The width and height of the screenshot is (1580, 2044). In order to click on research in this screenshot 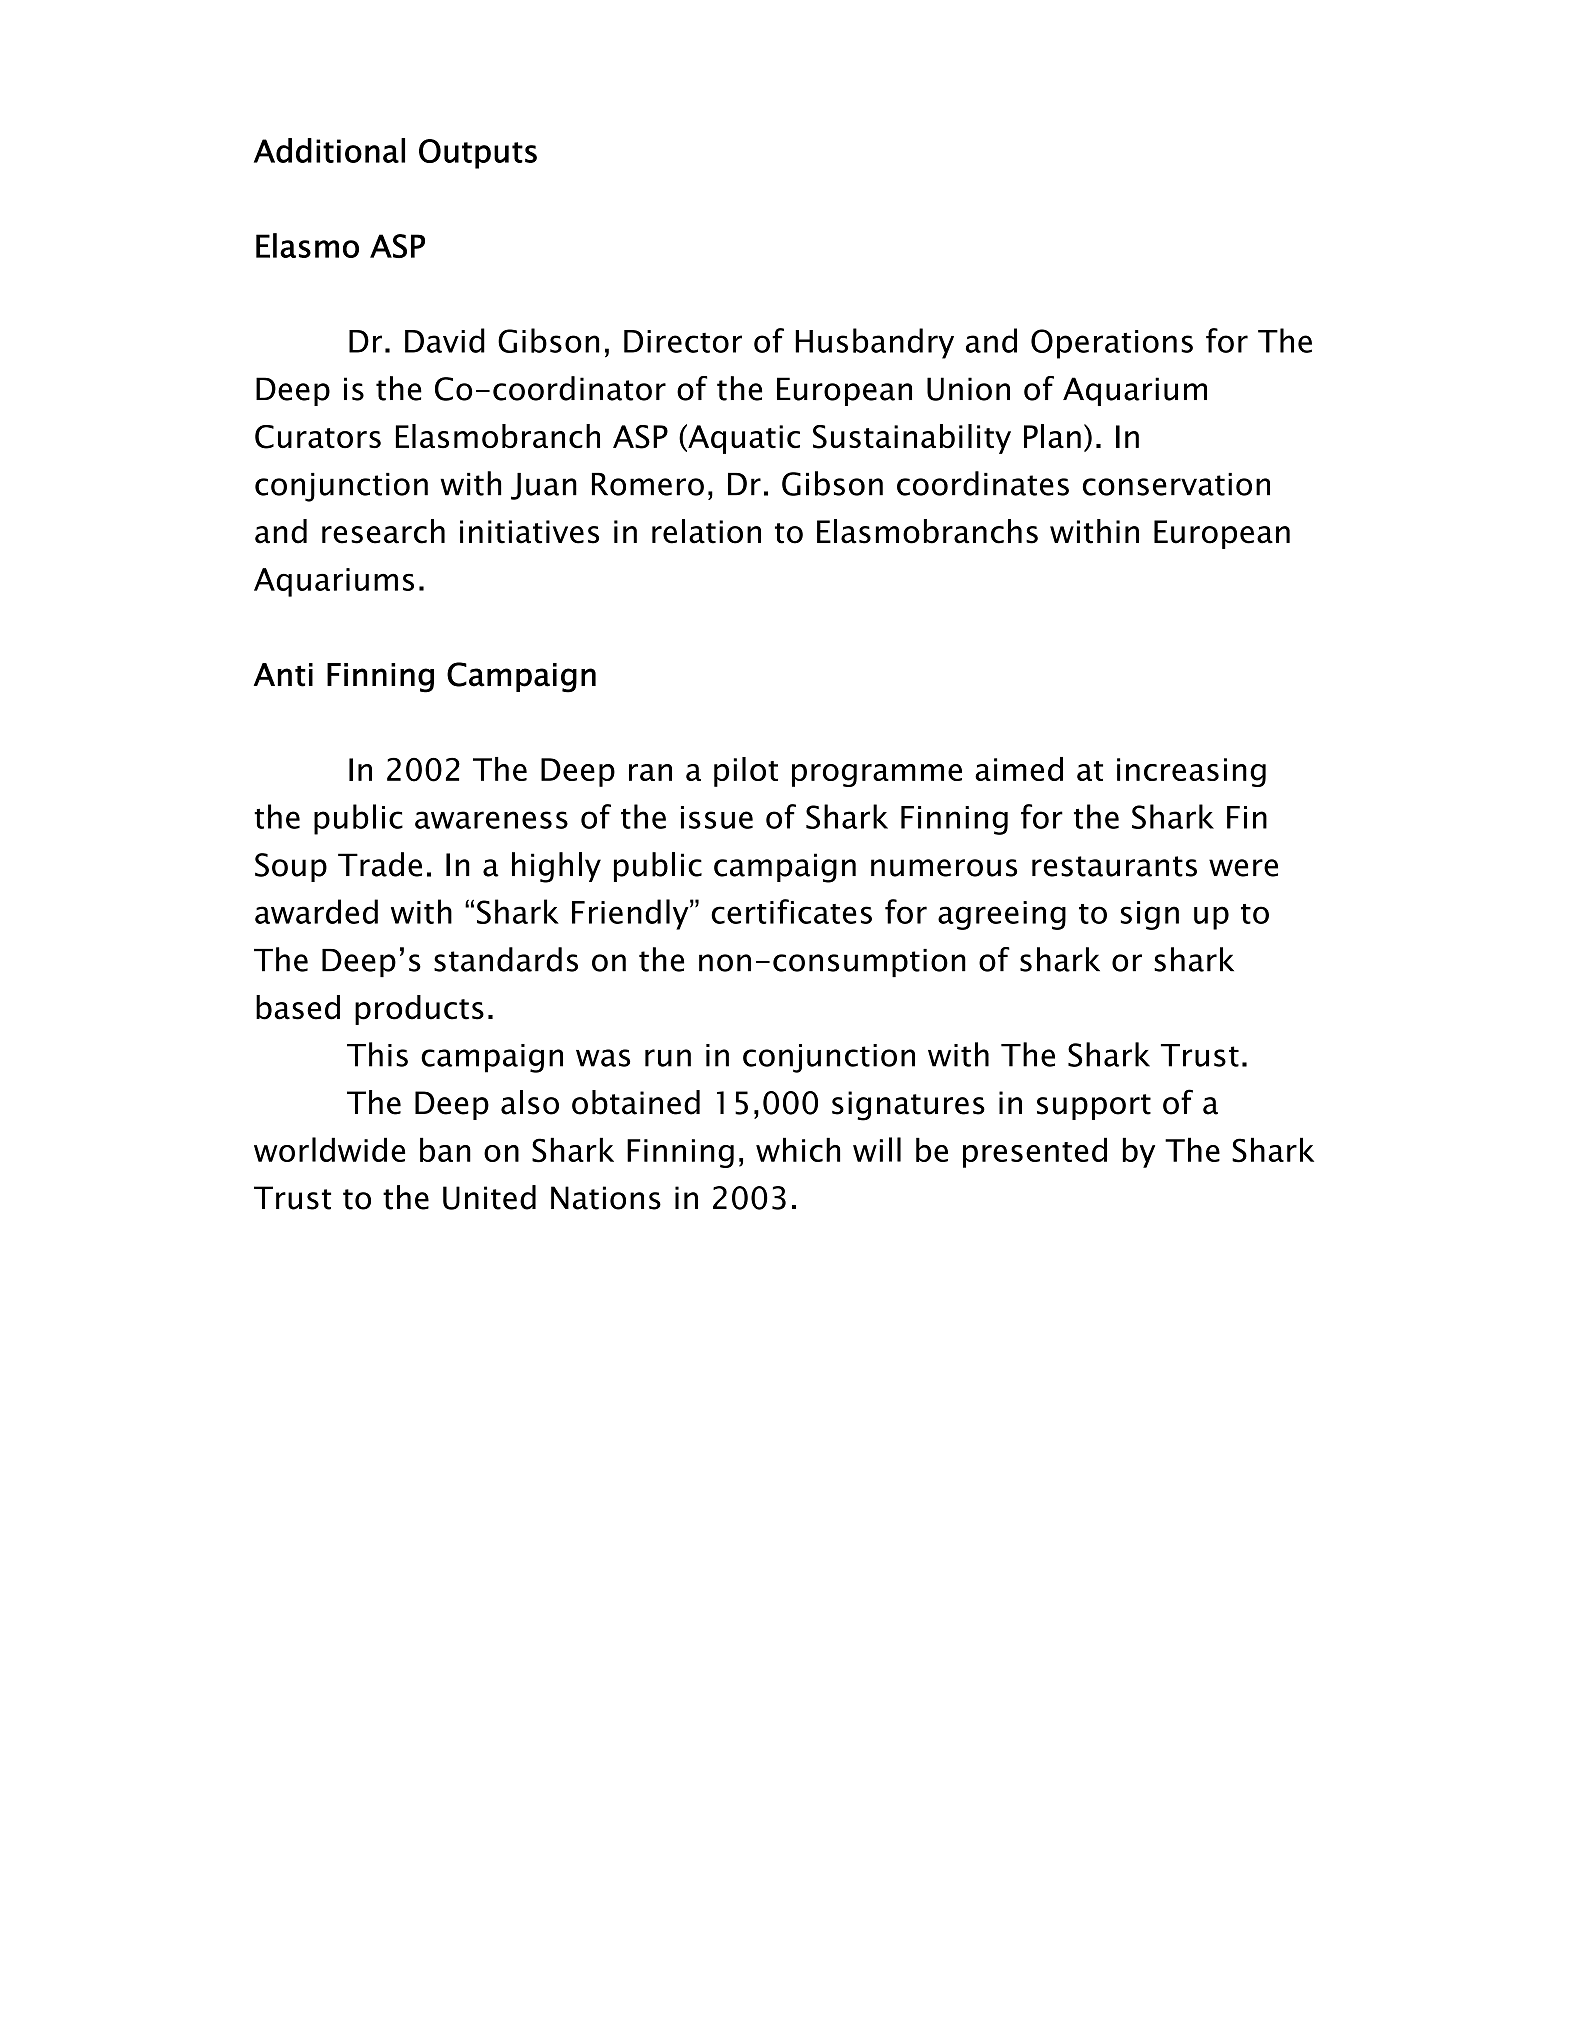, I will do `click(383, 531)`.
